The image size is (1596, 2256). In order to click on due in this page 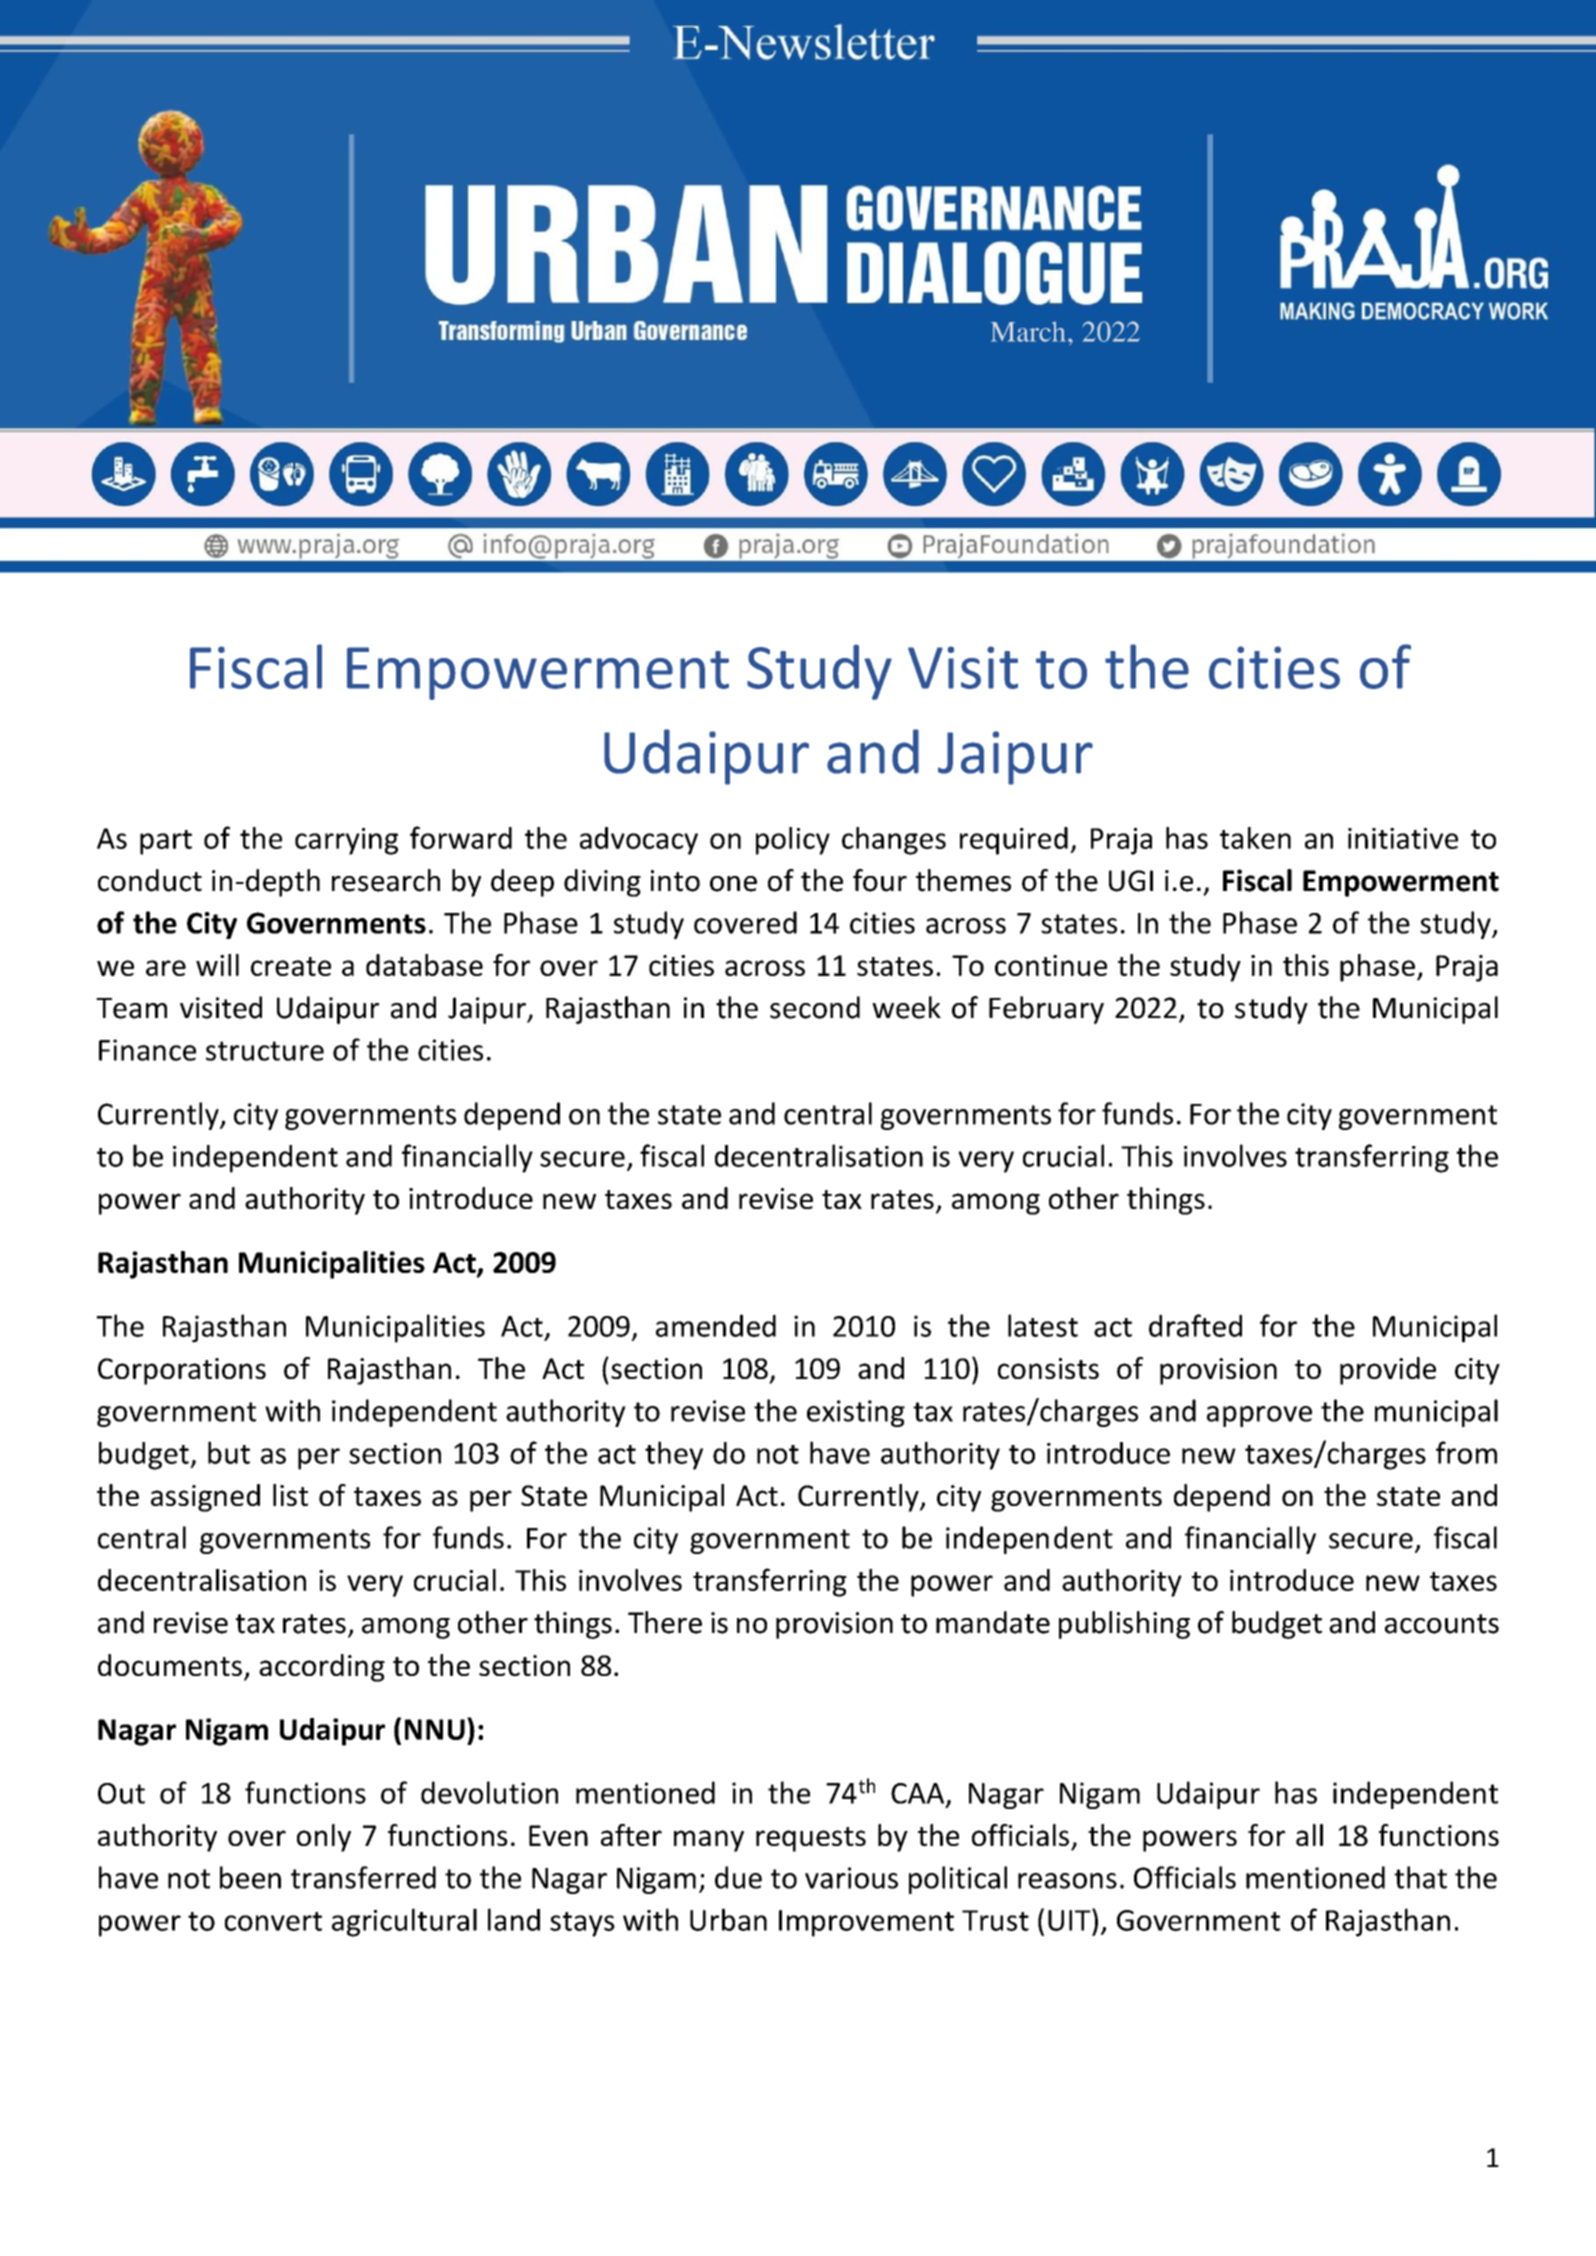, I will do `click(738, 1877)`.
